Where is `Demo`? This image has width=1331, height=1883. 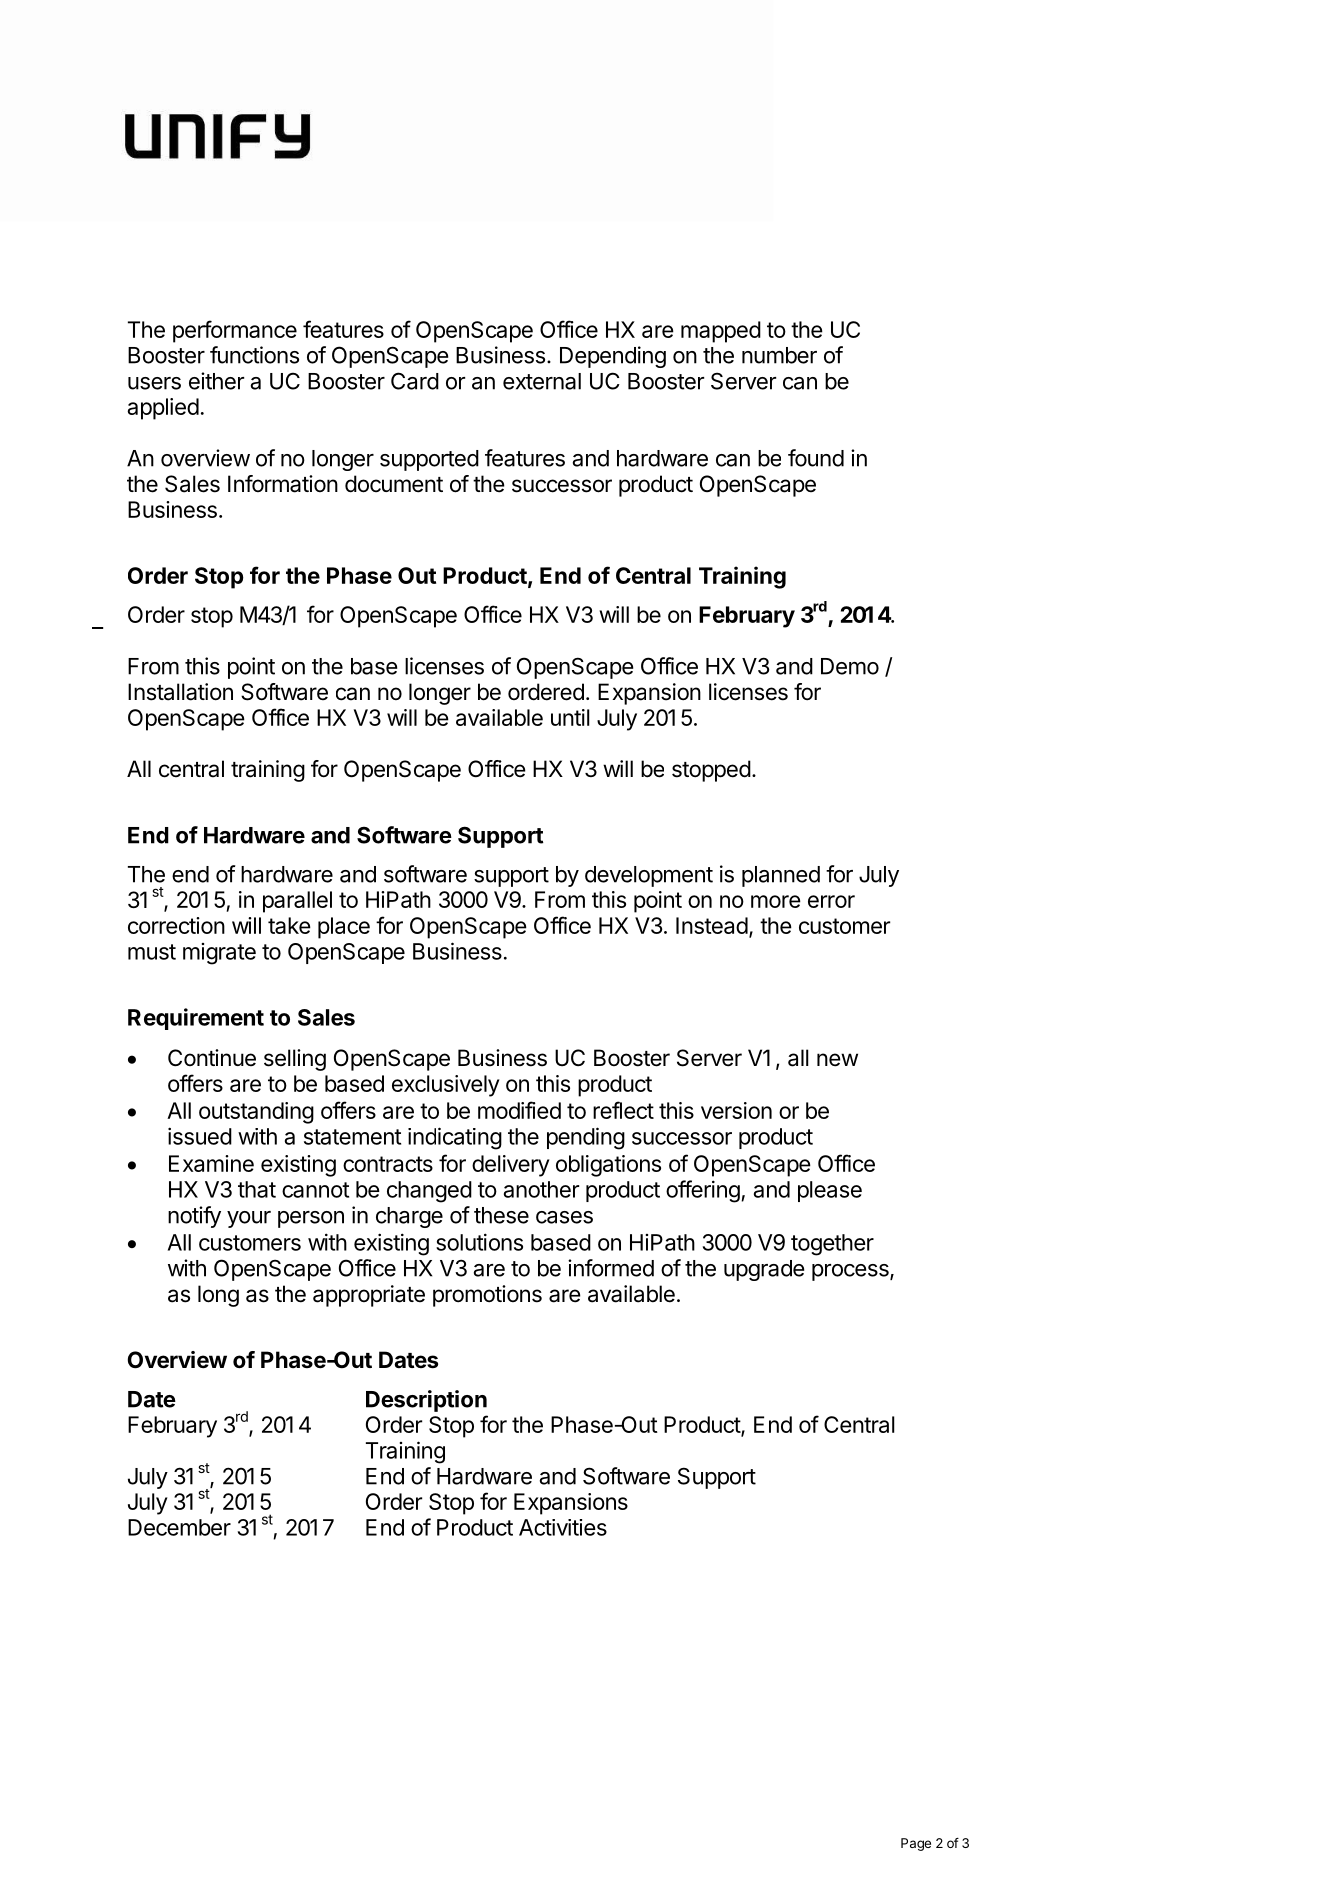
Demo is located at coordinates (850, 666).
